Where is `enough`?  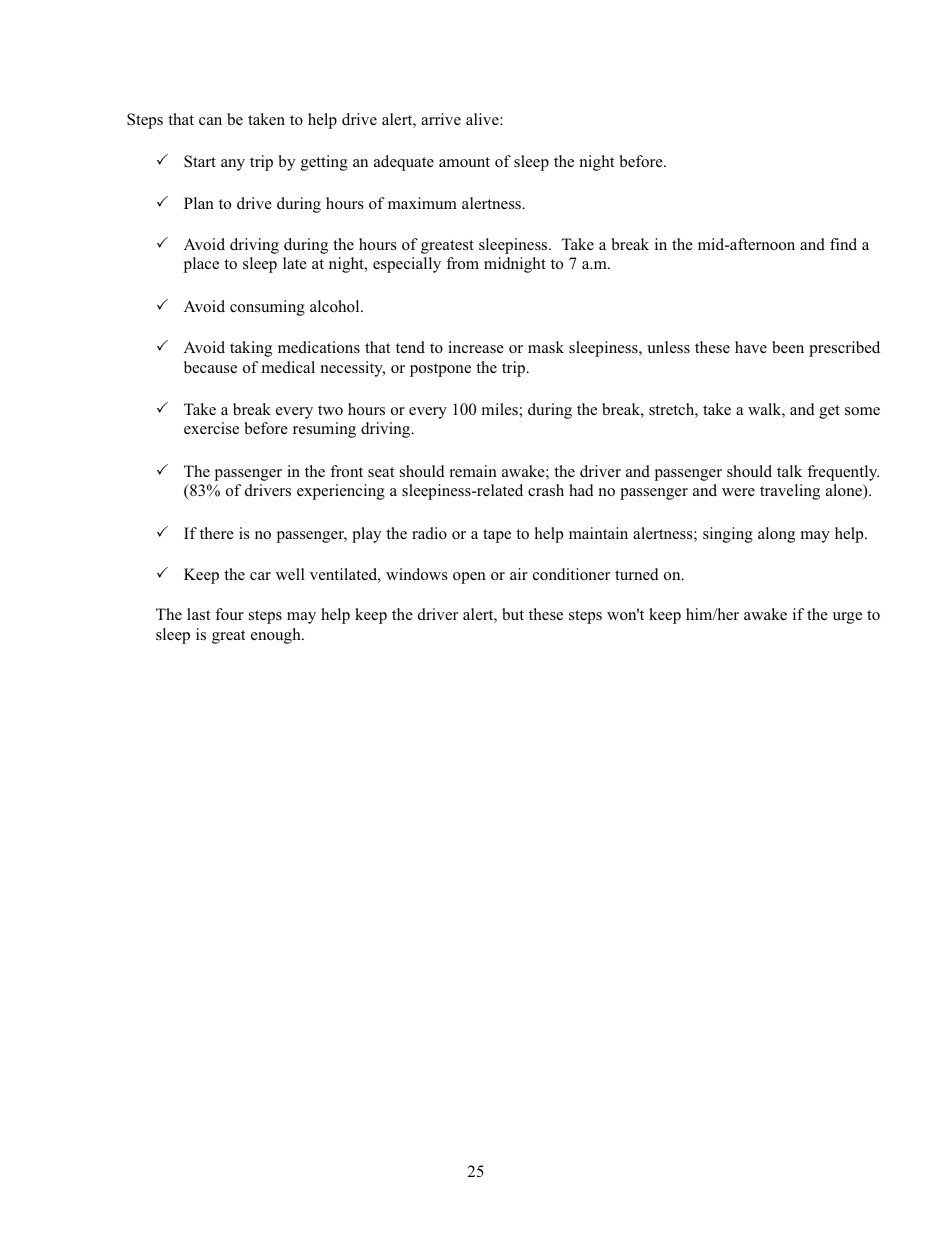
enough is located at coordinates (277, 636).
